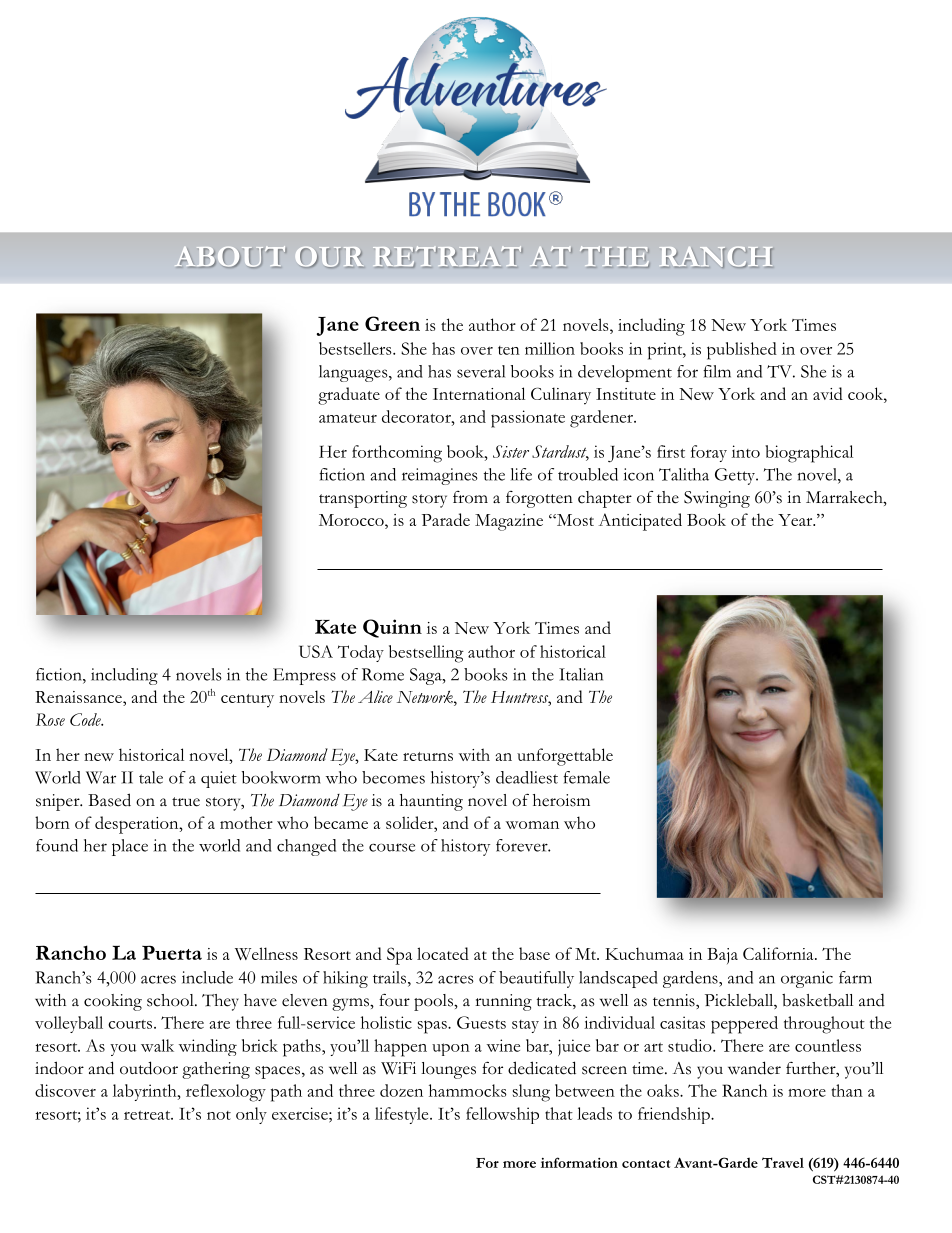 The height and width of the page is (1233, 952). Describe the element at coordinates (446, 519) in the page. I see `Parade` at that location.
